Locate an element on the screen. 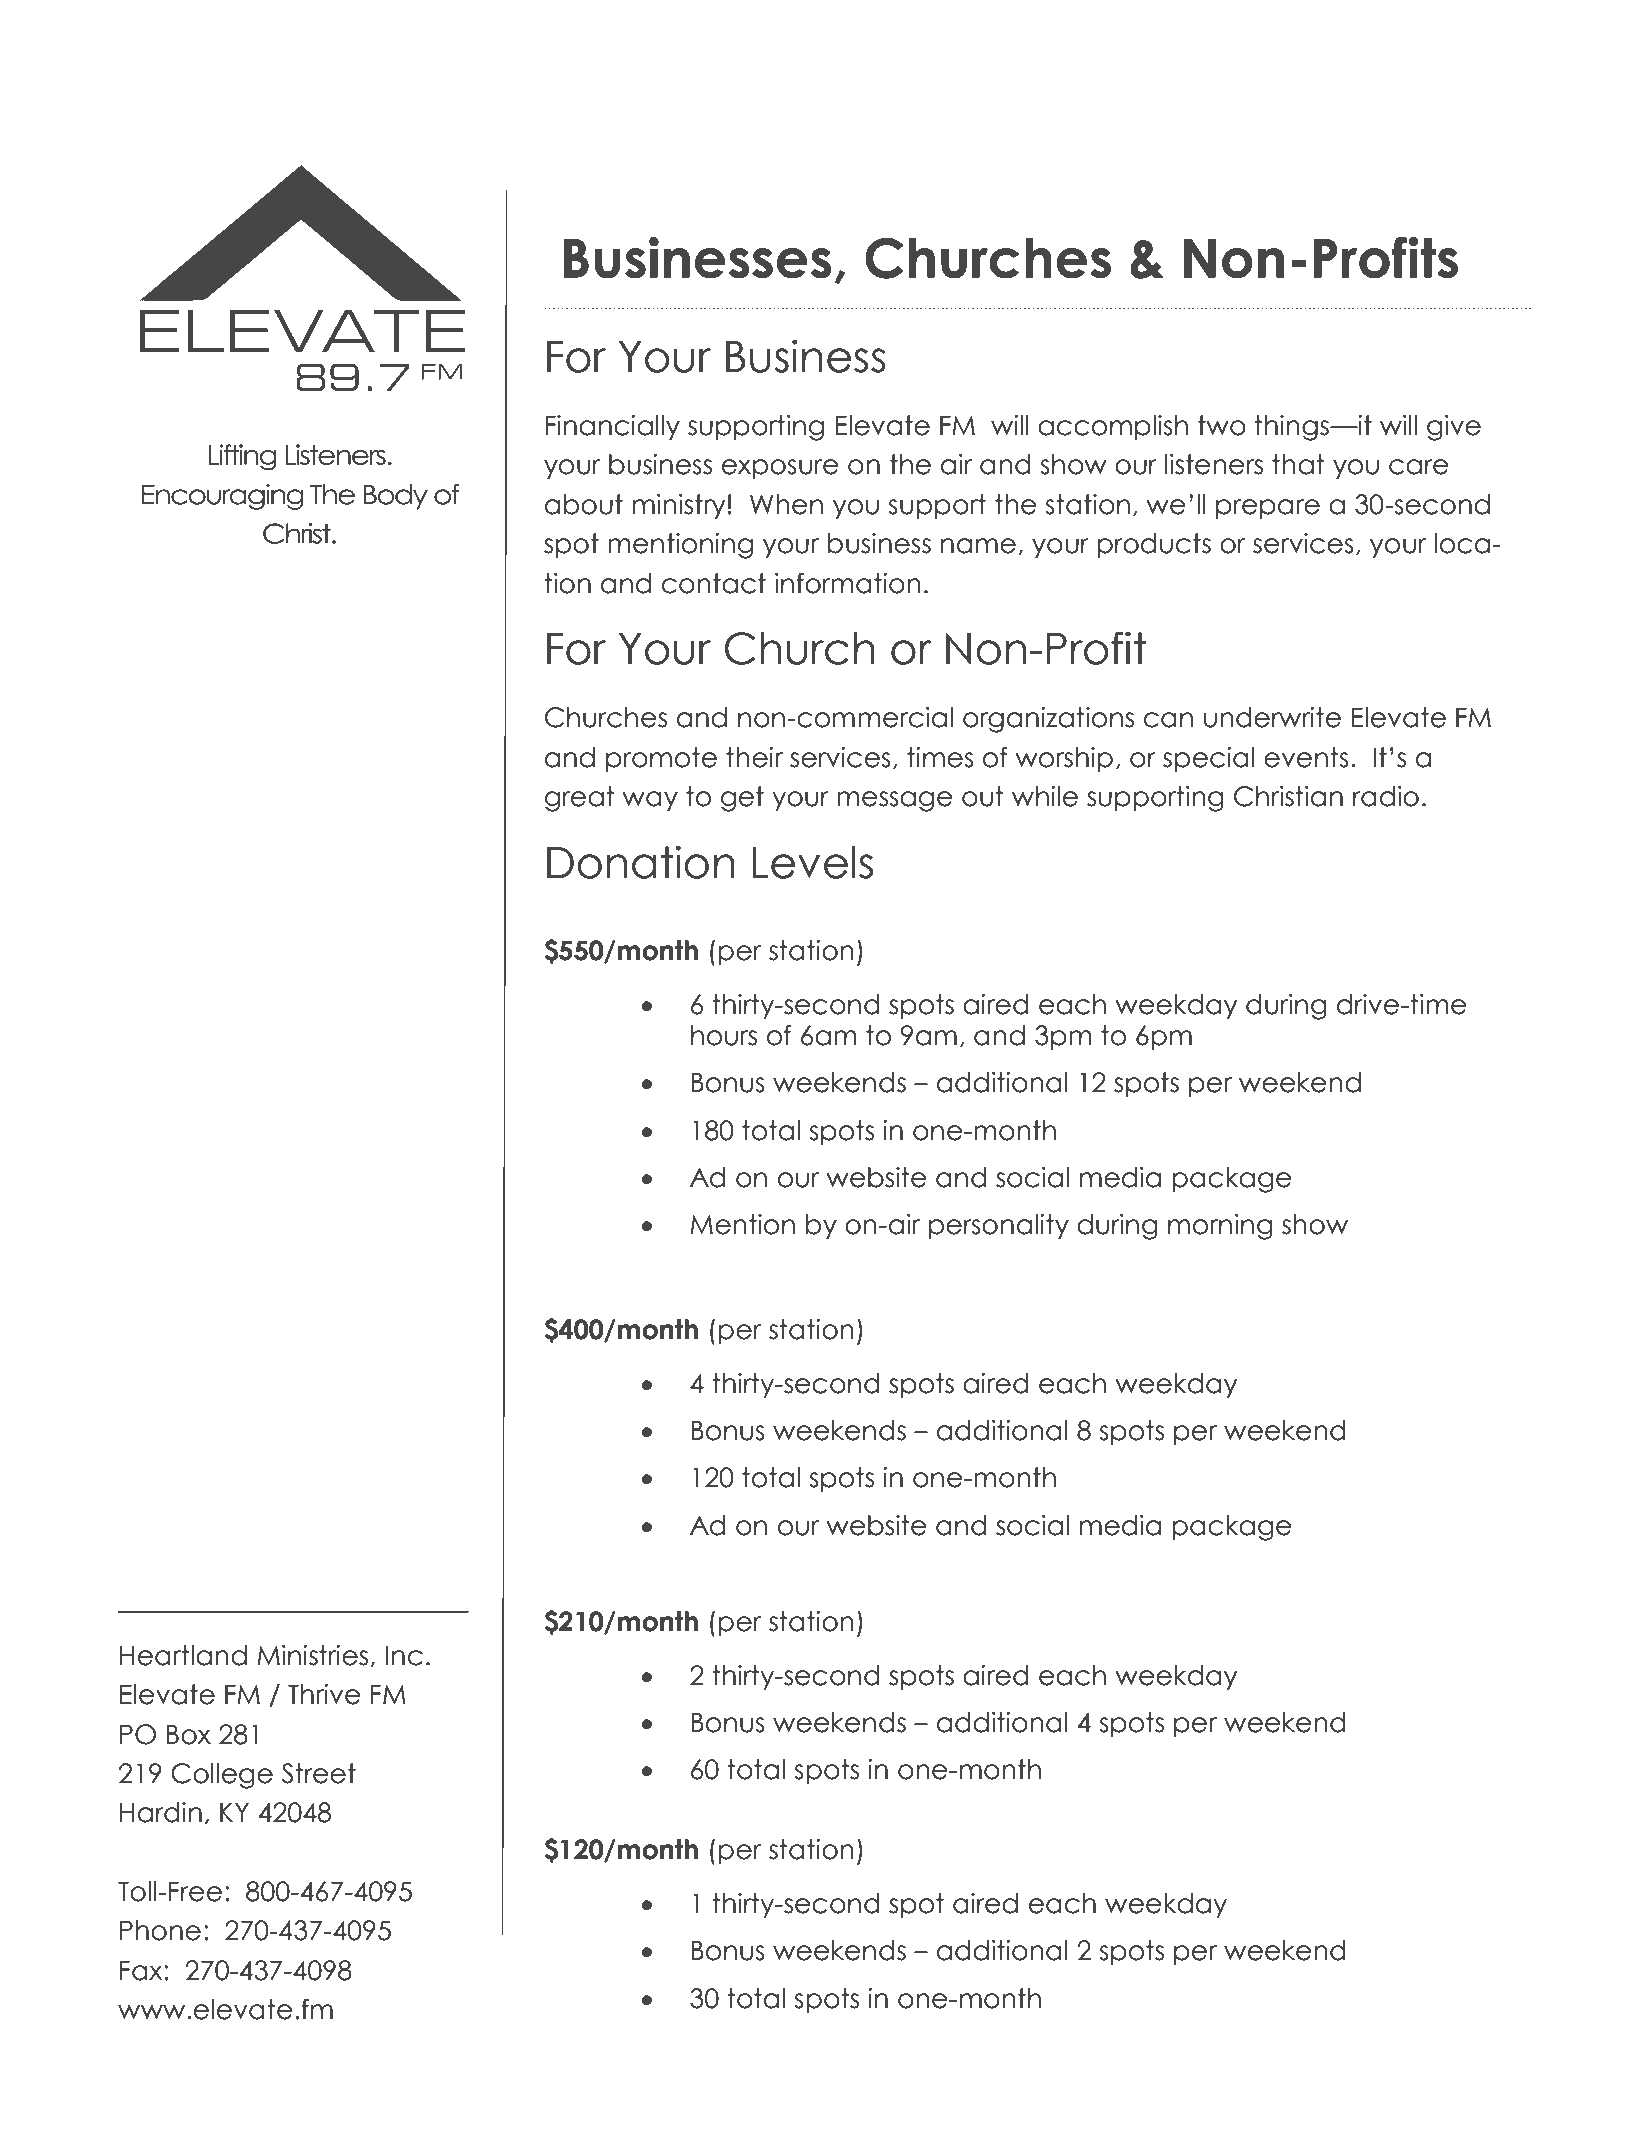 This screenshot has height=2137, width=1652. Inc is located at coordinates (404, 1655).
